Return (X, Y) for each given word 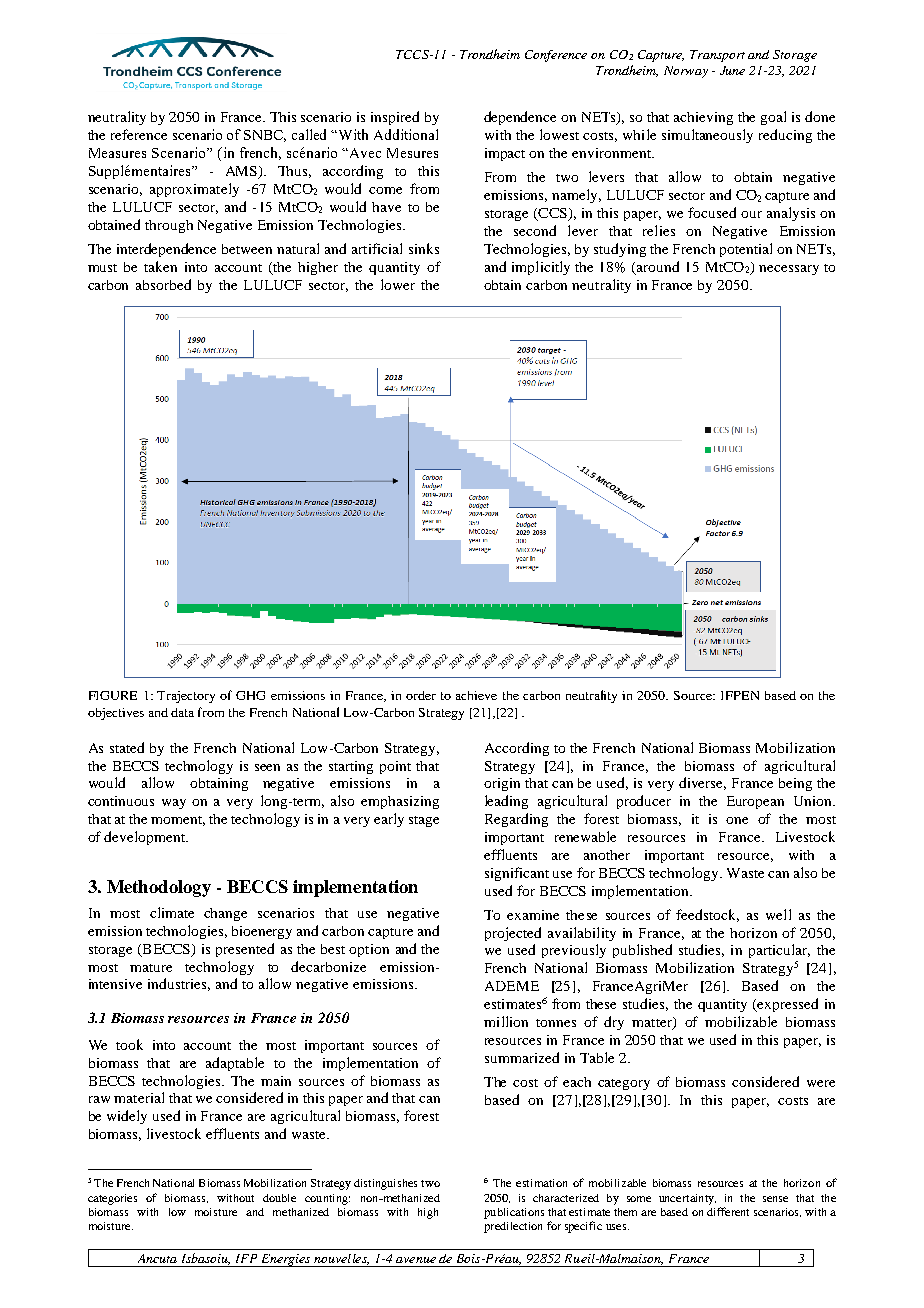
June (732, 70)
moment (178, 821)
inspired (395, 118)
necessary (789, 270)
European (755, 802)
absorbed (163, 284)
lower (398, 284)
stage (424, 821)
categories (112, 1199)
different (728, 1211)
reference (139, 134)
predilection (513, 1227)
